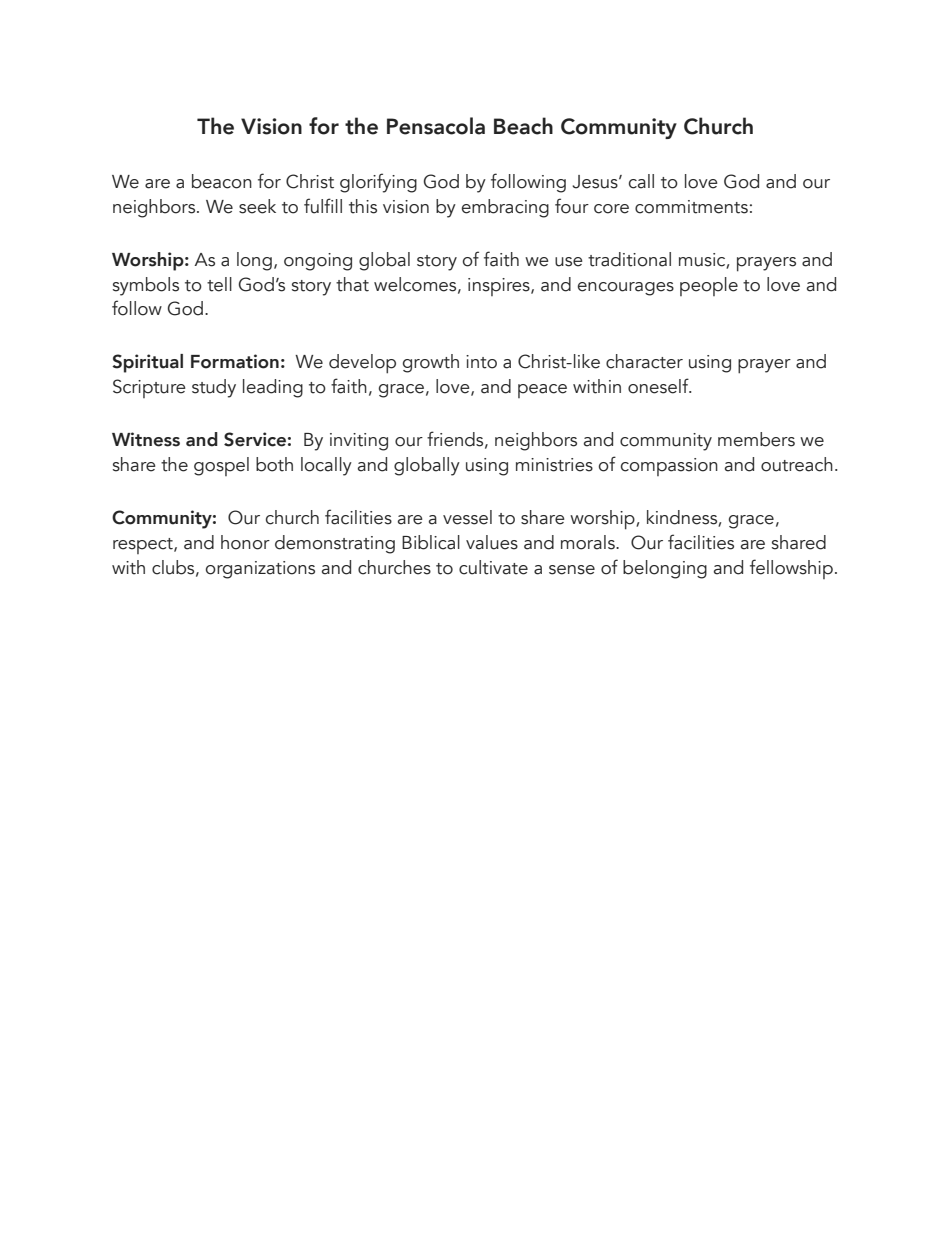 The image size is (952, 1233). What do you see at coordinates (542, 391) in the screenshot?
I see `peace` at bounding box center [542, 391].
